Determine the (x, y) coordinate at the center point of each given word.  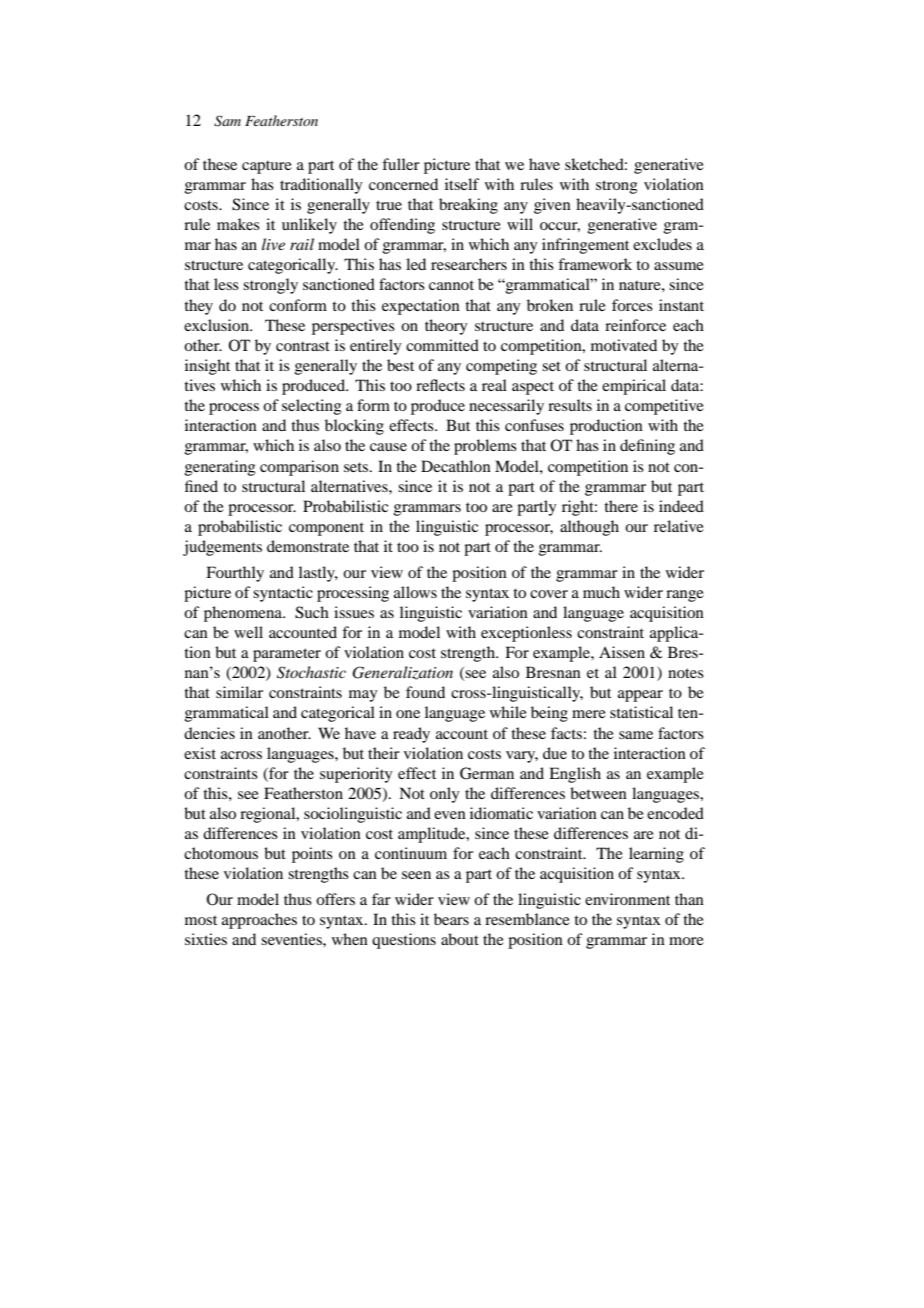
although (589, 528)
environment (627, 899)
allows (415, 592)
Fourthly (235, 574)
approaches (259, 921)
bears (451, 919)
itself (462, 184)
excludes (662, 244)
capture (267, 167)
